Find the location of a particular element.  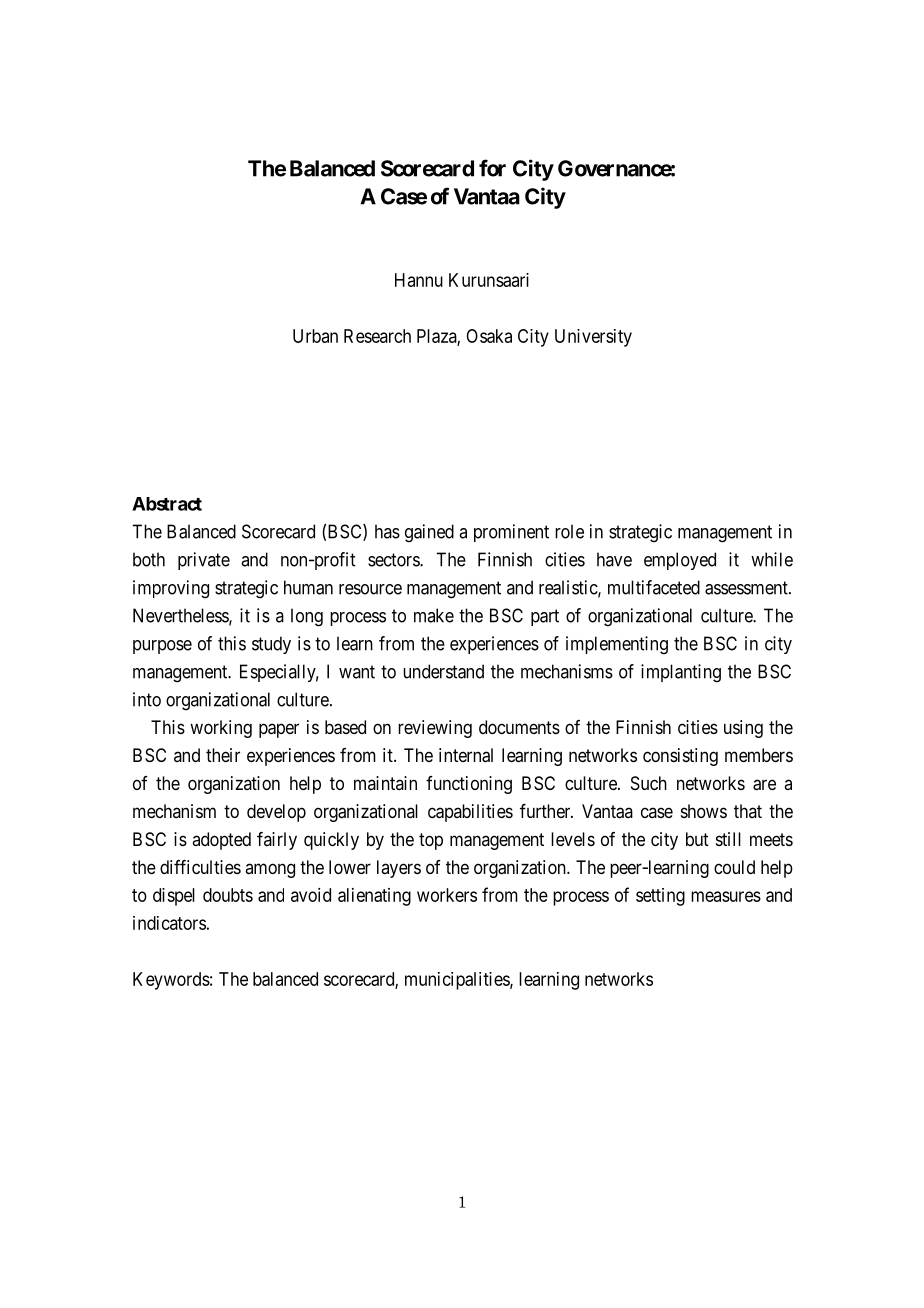

their is located at coordinates (223, 755).
